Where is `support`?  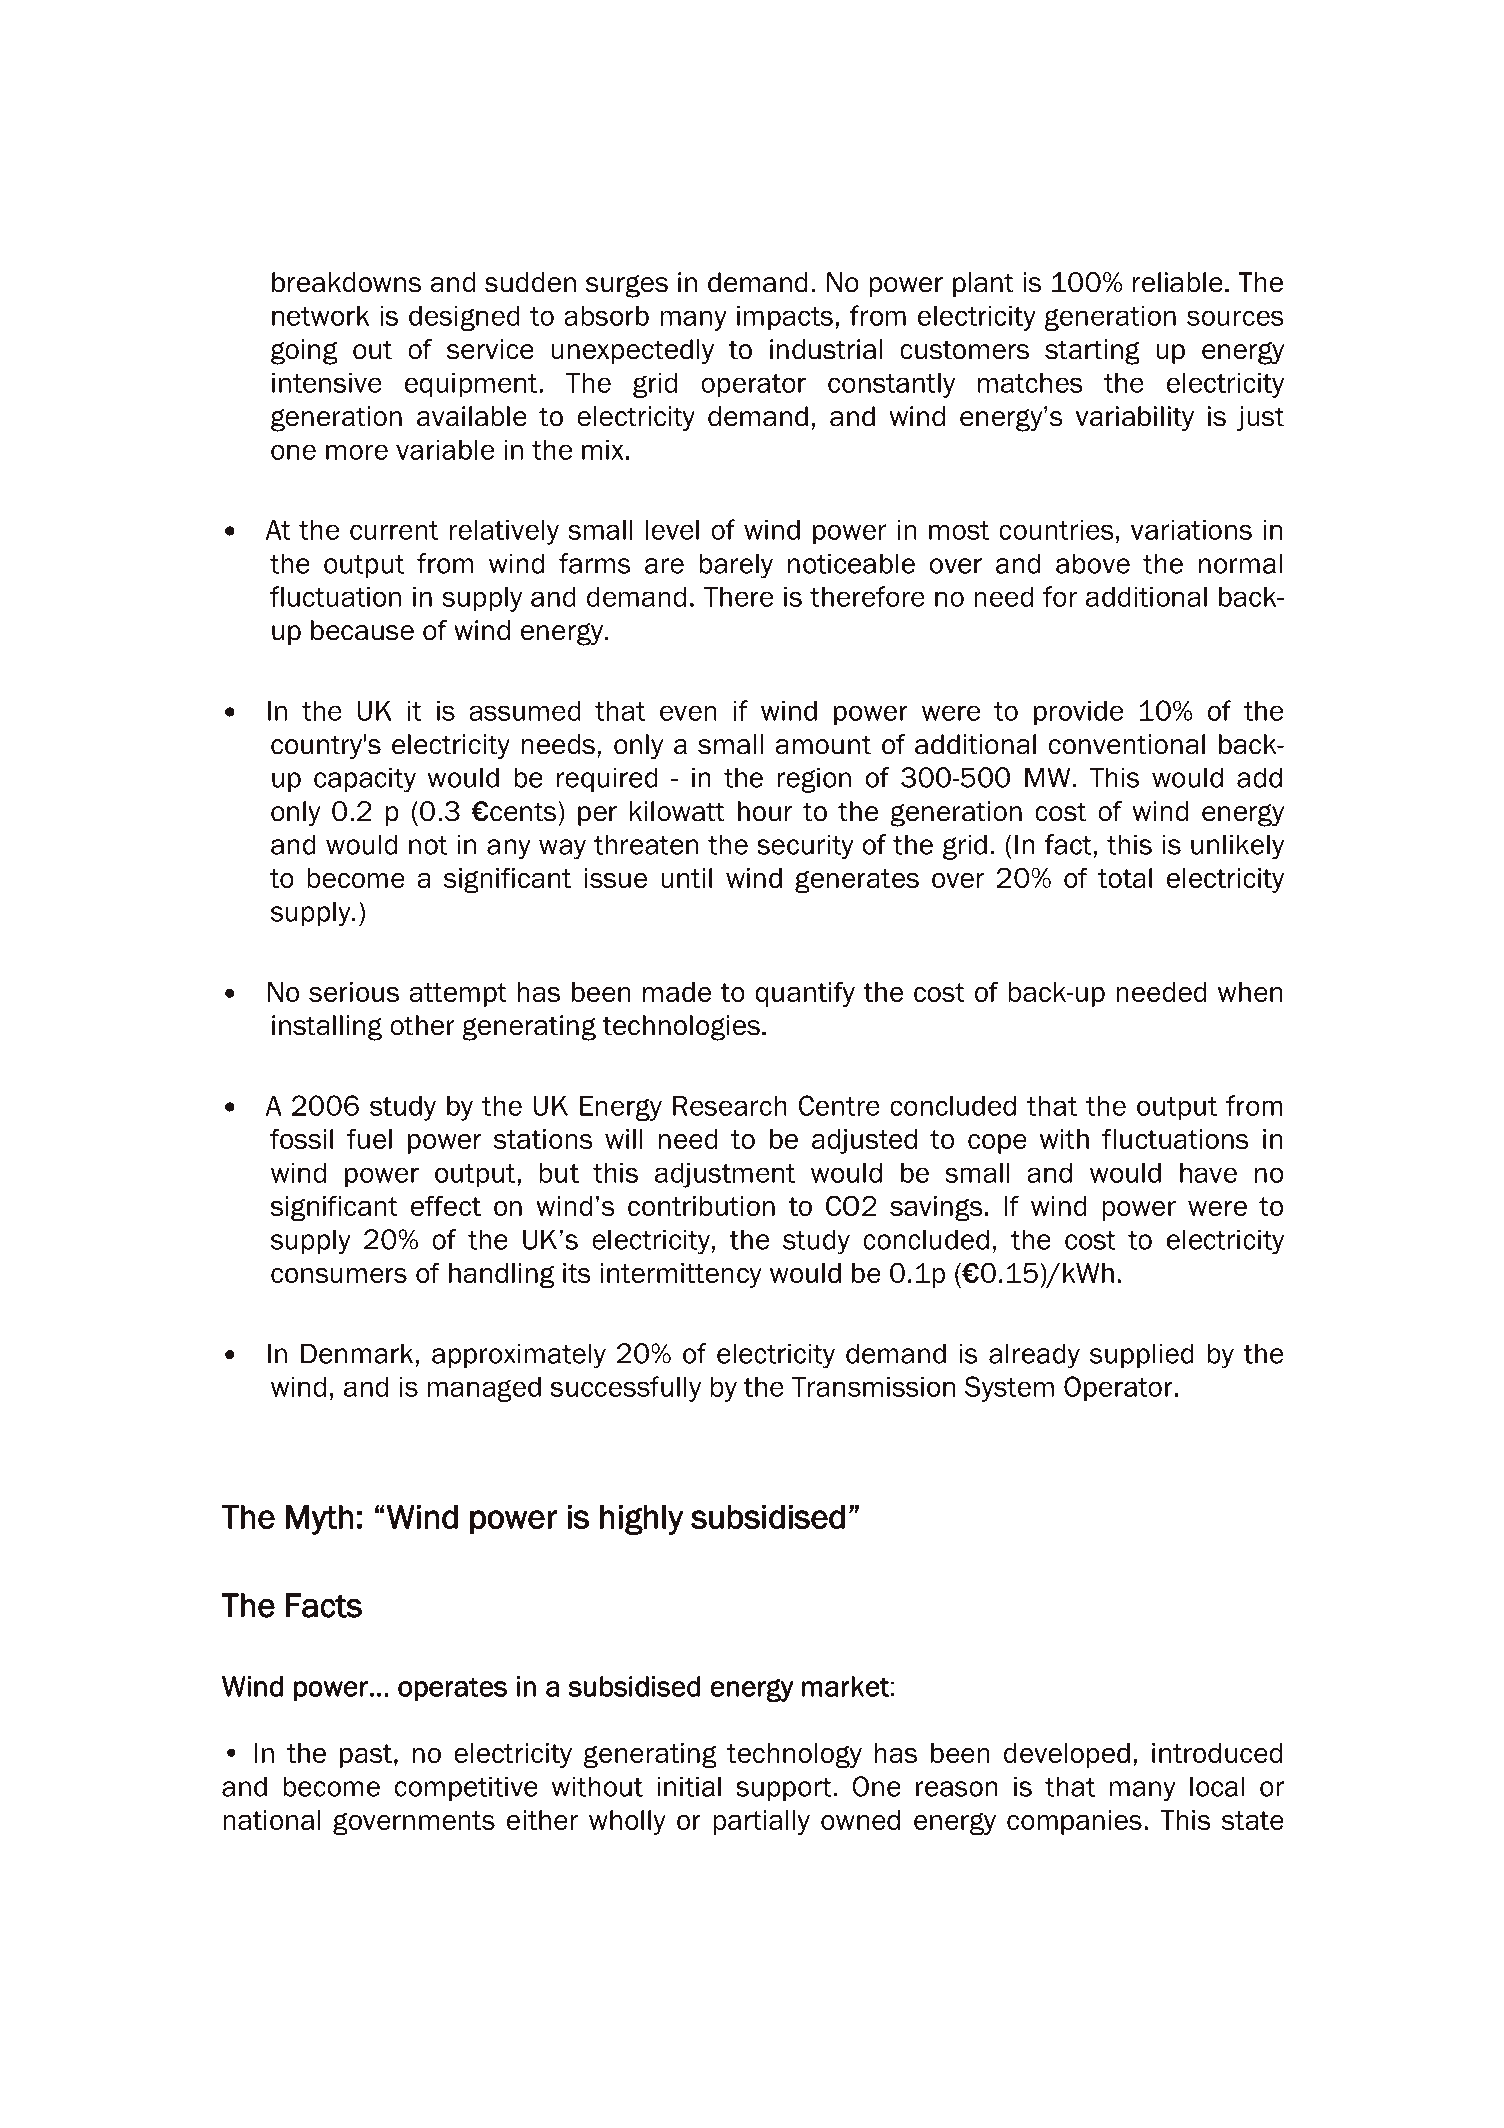 support is located at coordinates (785, 1789).
